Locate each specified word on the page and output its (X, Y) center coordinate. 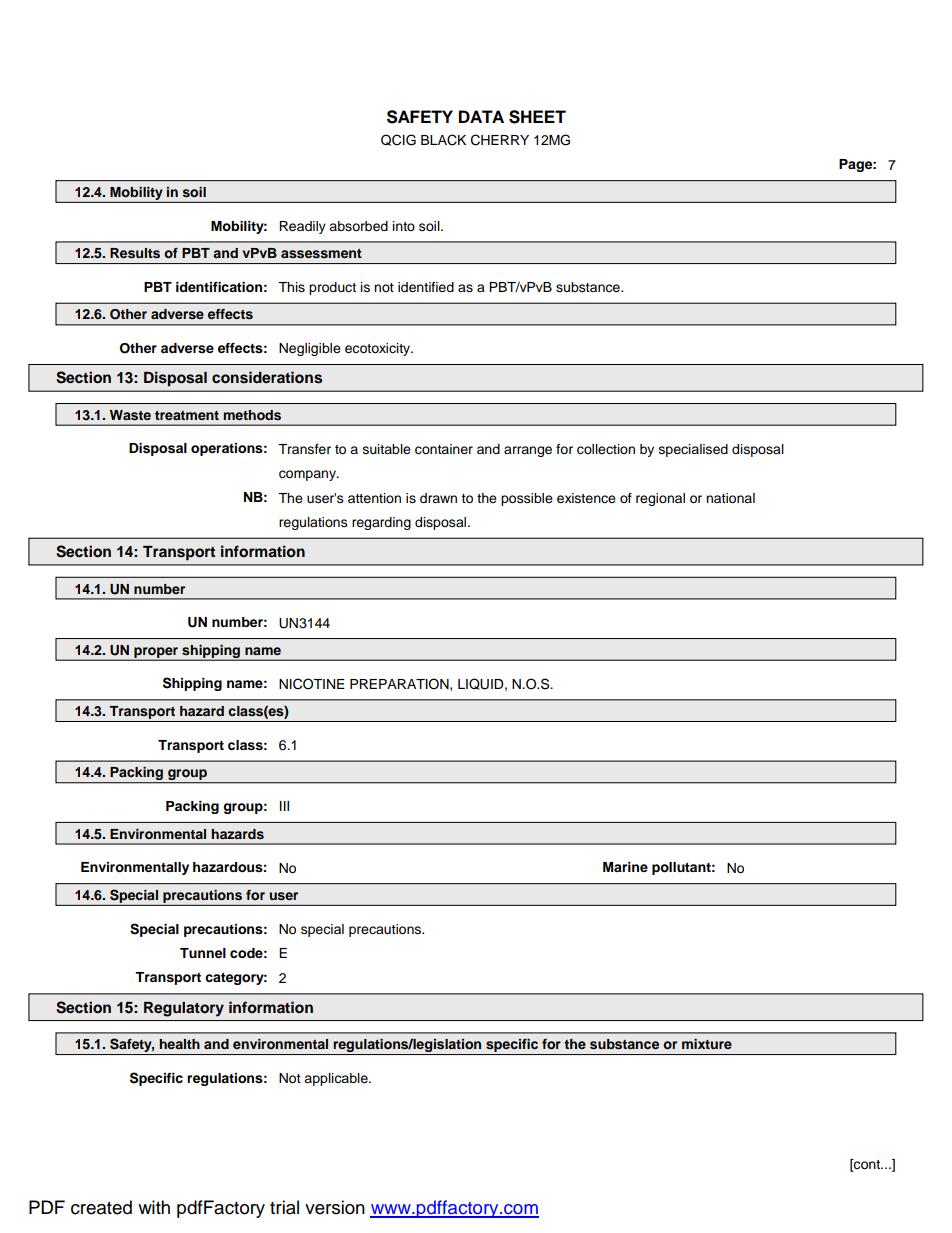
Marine (625, 867)
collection (606, 449)
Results (135, 253)
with (154, 1207)
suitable (387, 449)
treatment (187, 415)
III (284, 806)
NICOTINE (312, 684)
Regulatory (184, 1009)
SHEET (537, 117)
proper (156, 653)
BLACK (443, 140)
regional (660, 499)
